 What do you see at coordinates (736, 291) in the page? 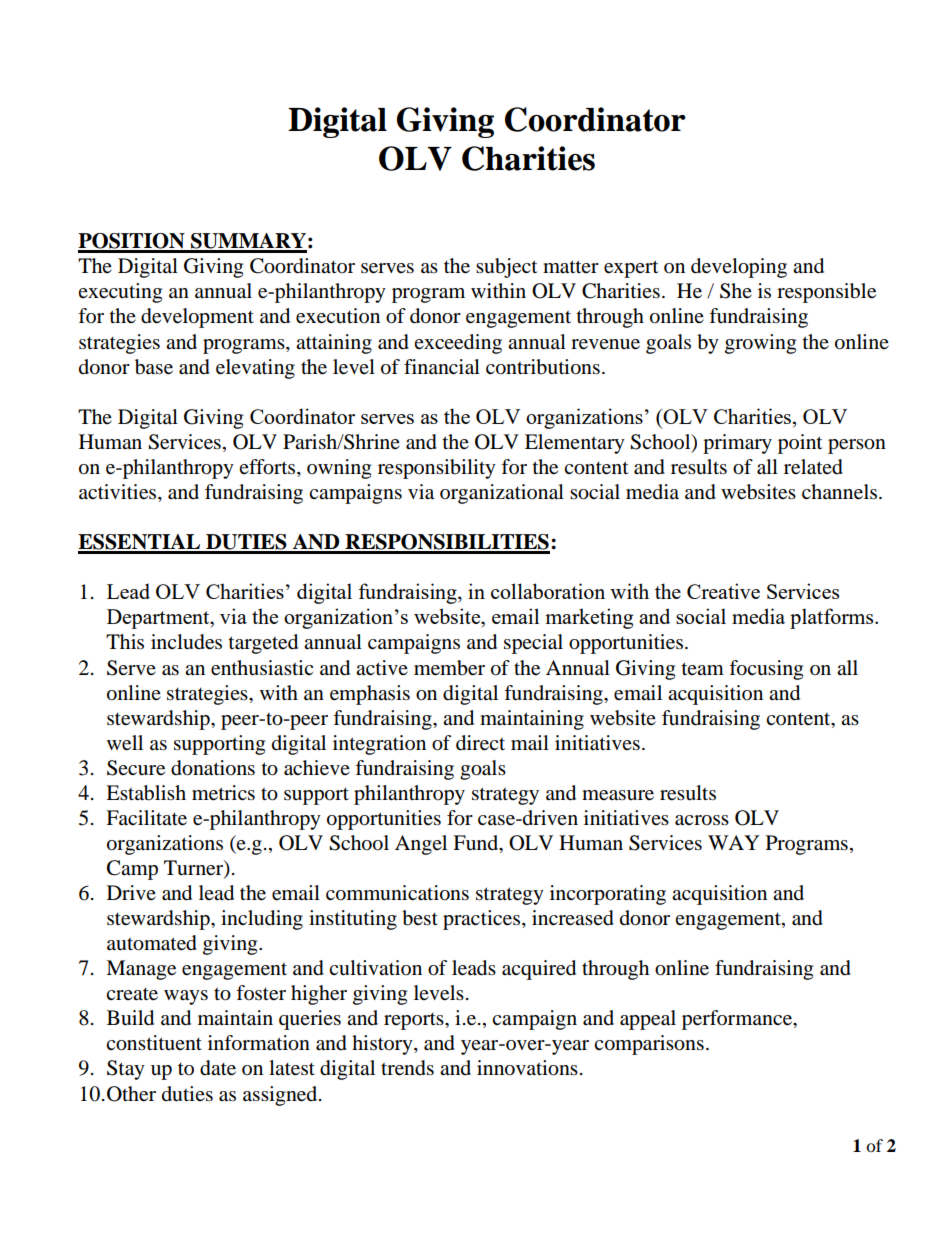
I see `She` at bounding box center [736, 291].
